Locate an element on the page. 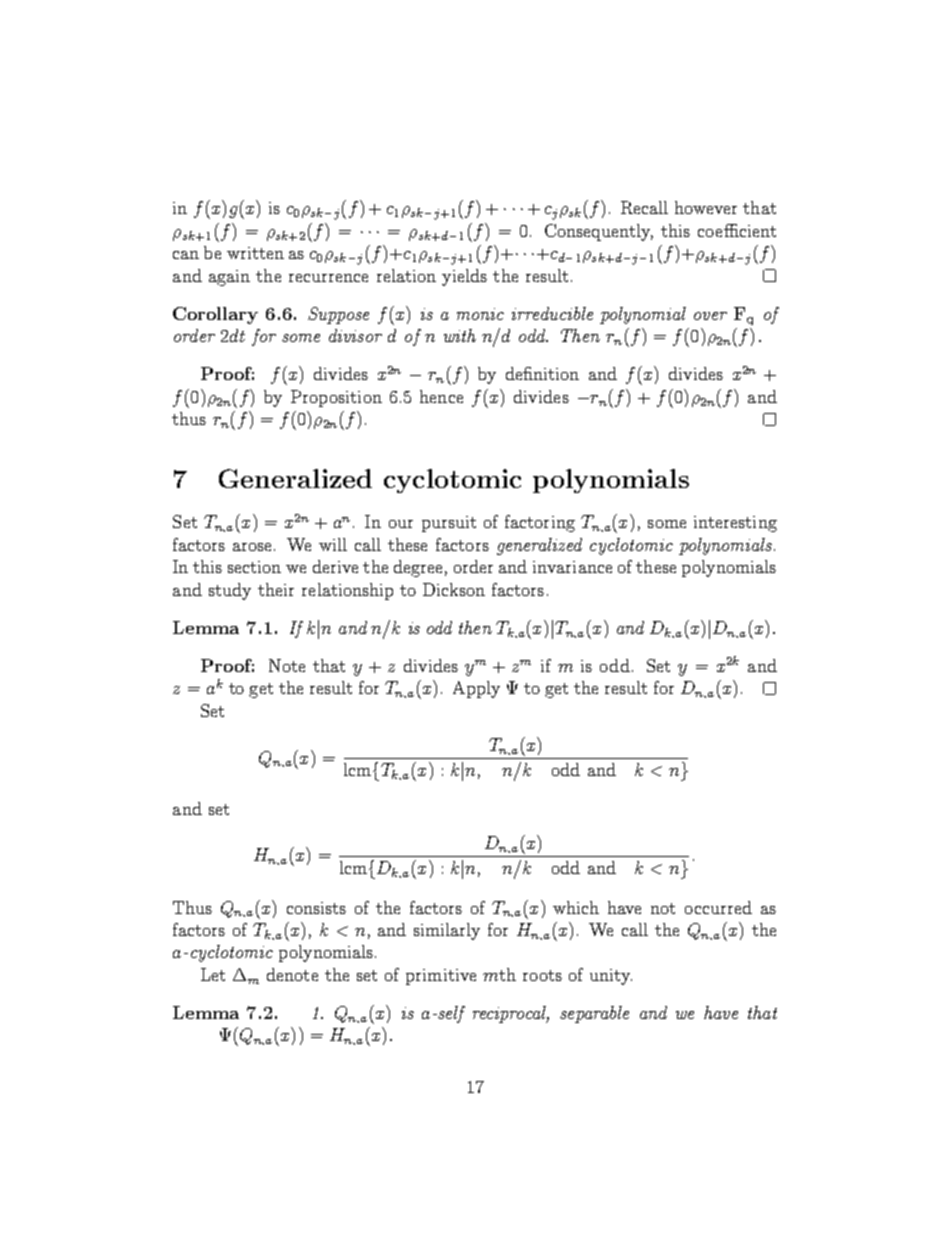 The height and width of the image is (1233, 952). hence is located at coordinates (441, 396).
